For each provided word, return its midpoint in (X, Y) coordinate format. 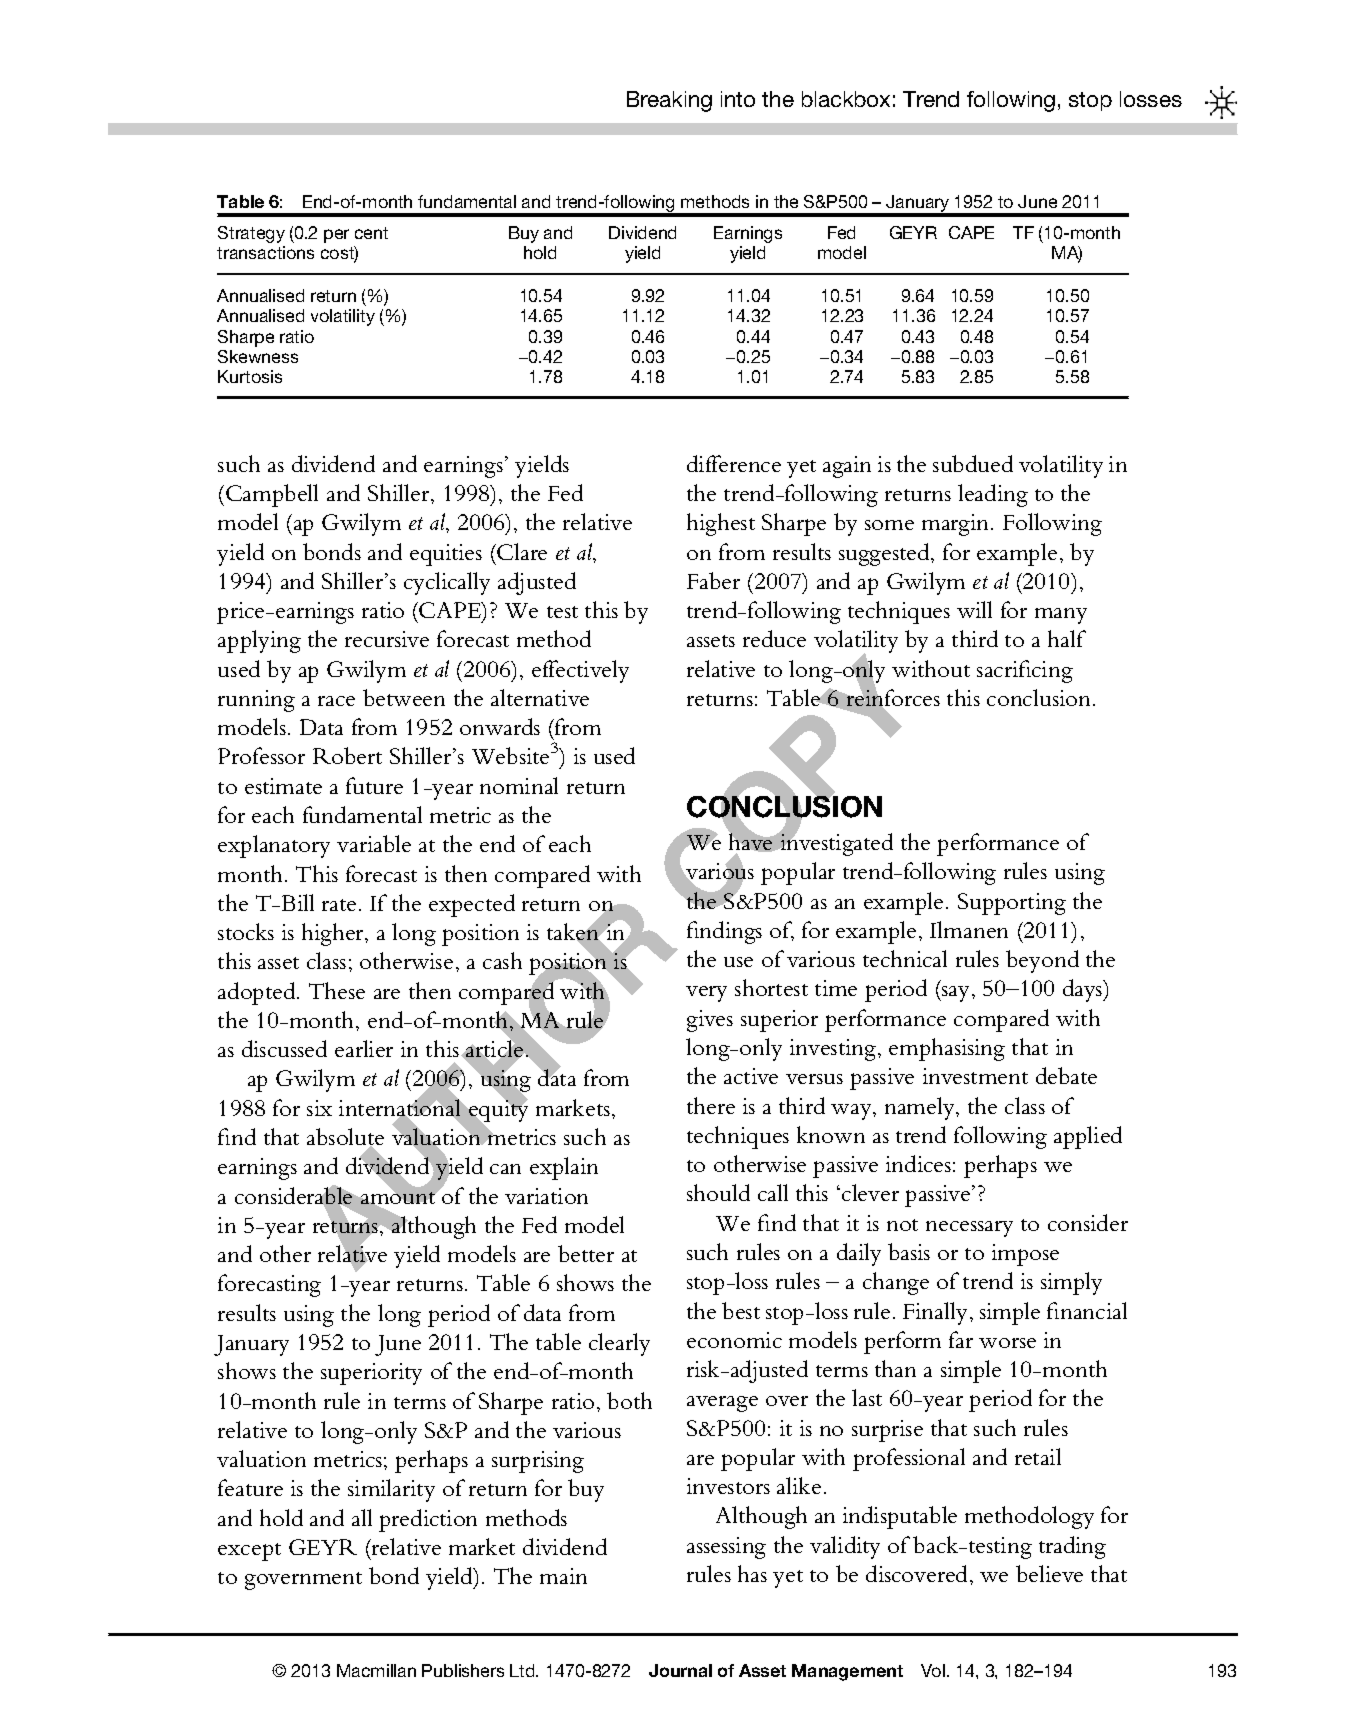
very (706, 994)
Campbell (272, 495)
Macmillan (376, 1670)
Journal (680, 1670)
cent (371, 233)
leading (993, 495)
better (586, 1253)
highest (721, 524)
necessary (969, 1229)
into (738, 99)
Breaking (669, 101)
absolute (345, 1138)
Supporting (1012, 904)
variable (374, 843)
